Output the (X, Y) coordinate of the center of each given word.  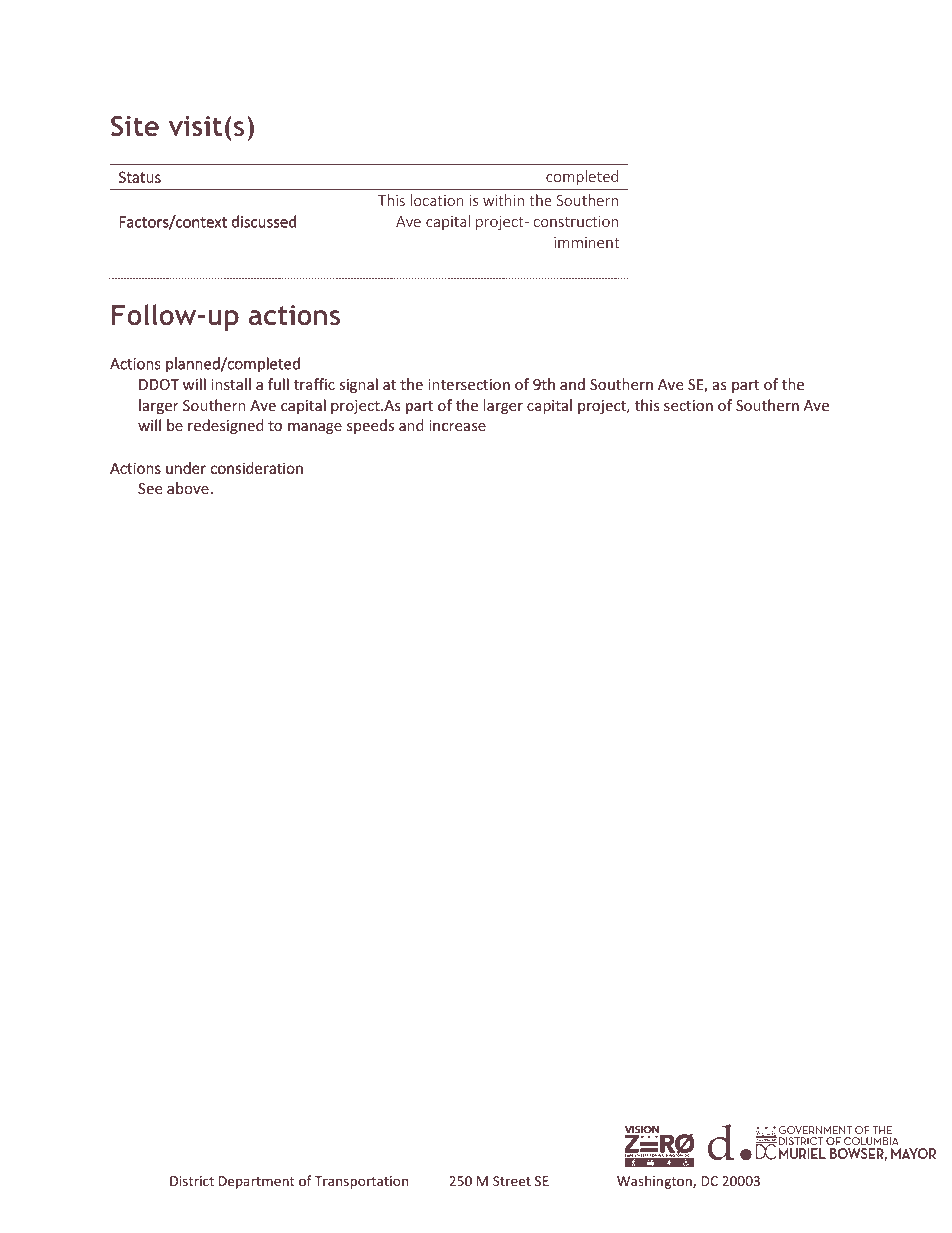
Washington (655, 1182)
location (437, 200)
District (192, 1181)
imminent (587, 242)
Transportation (361, 1182)
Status (140, 177)
